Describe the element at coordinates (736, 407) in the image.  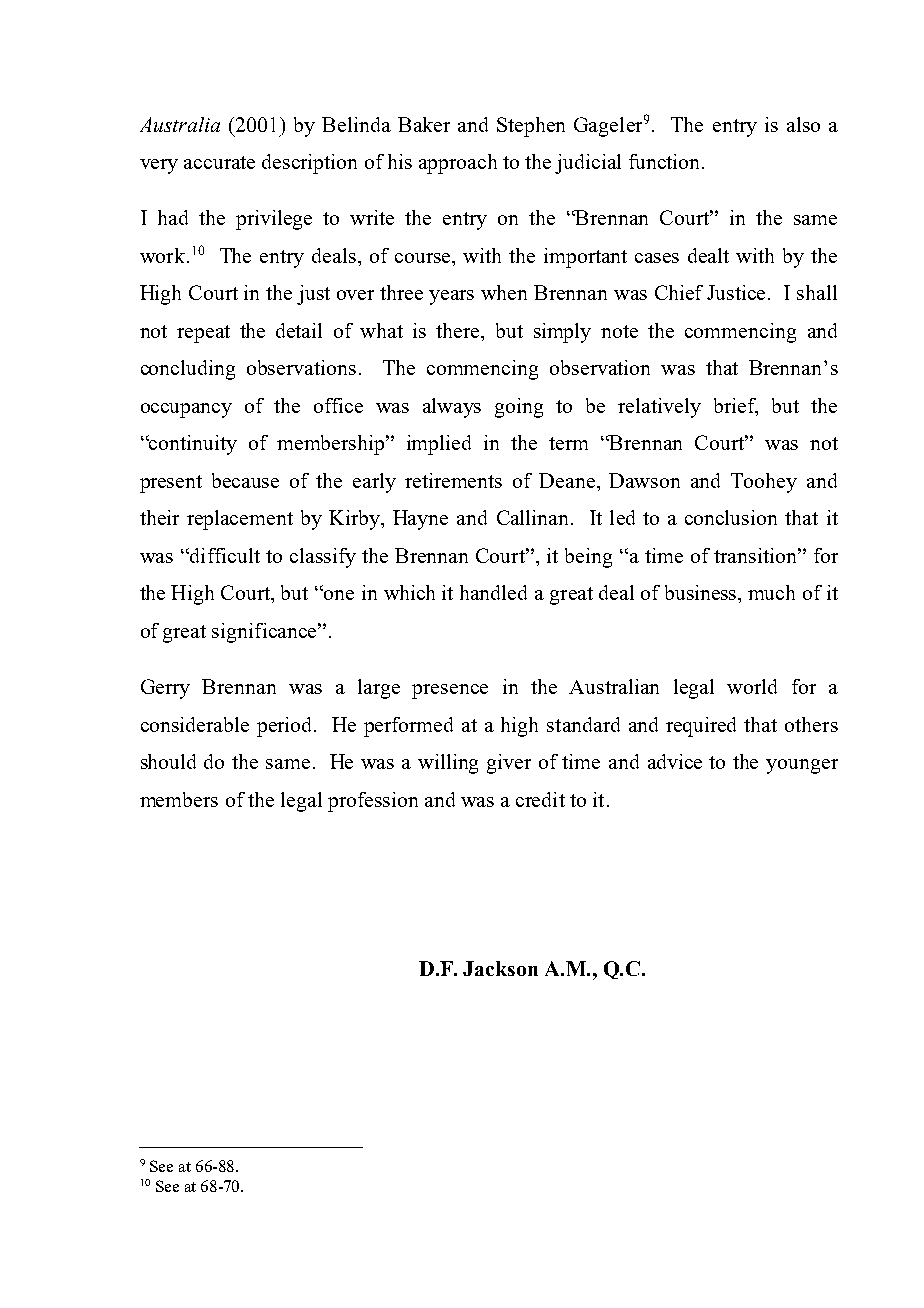
I see `brief` at that location.
